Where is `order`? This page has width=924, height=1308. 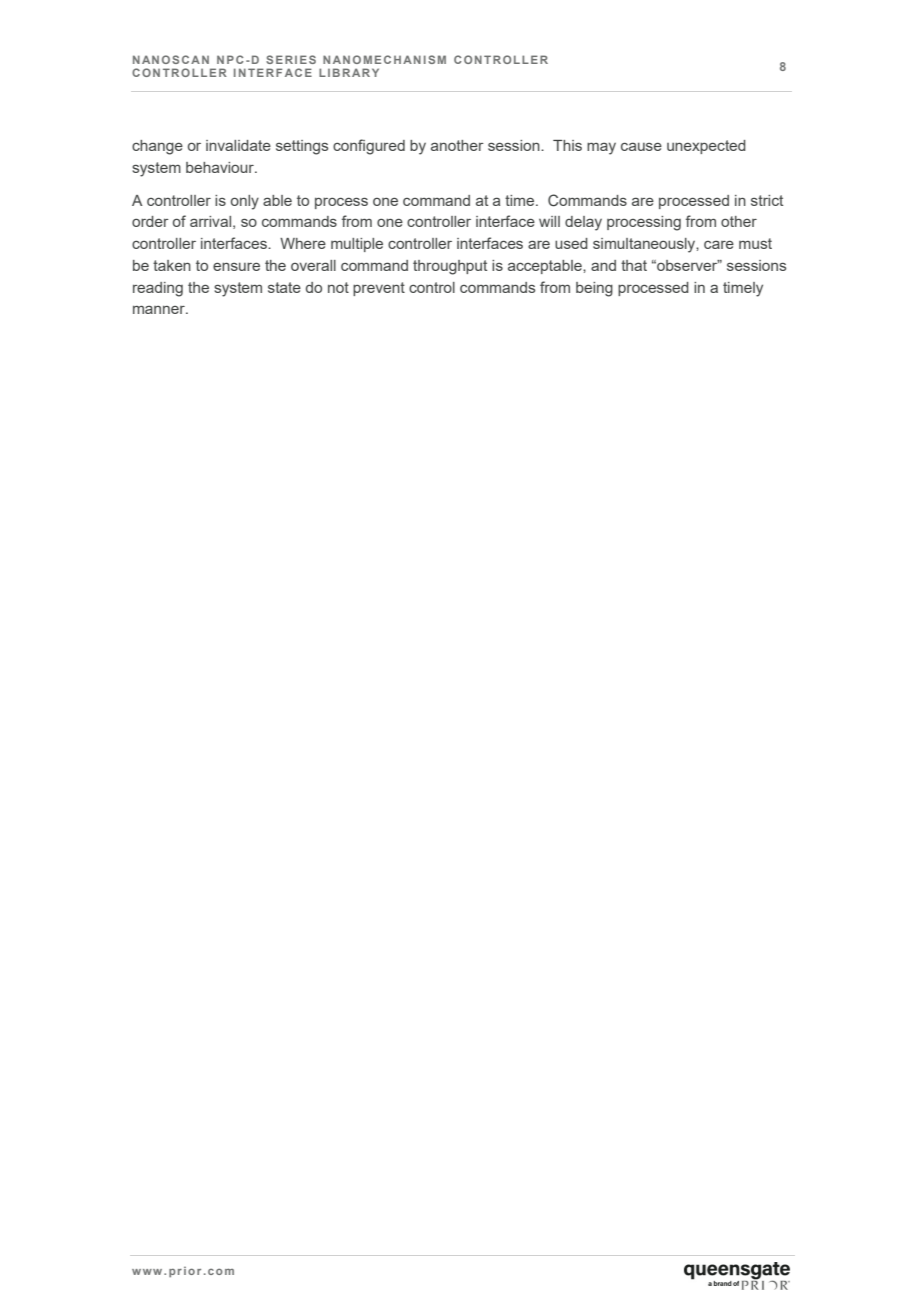
order is located at coordinates (150, 221).
